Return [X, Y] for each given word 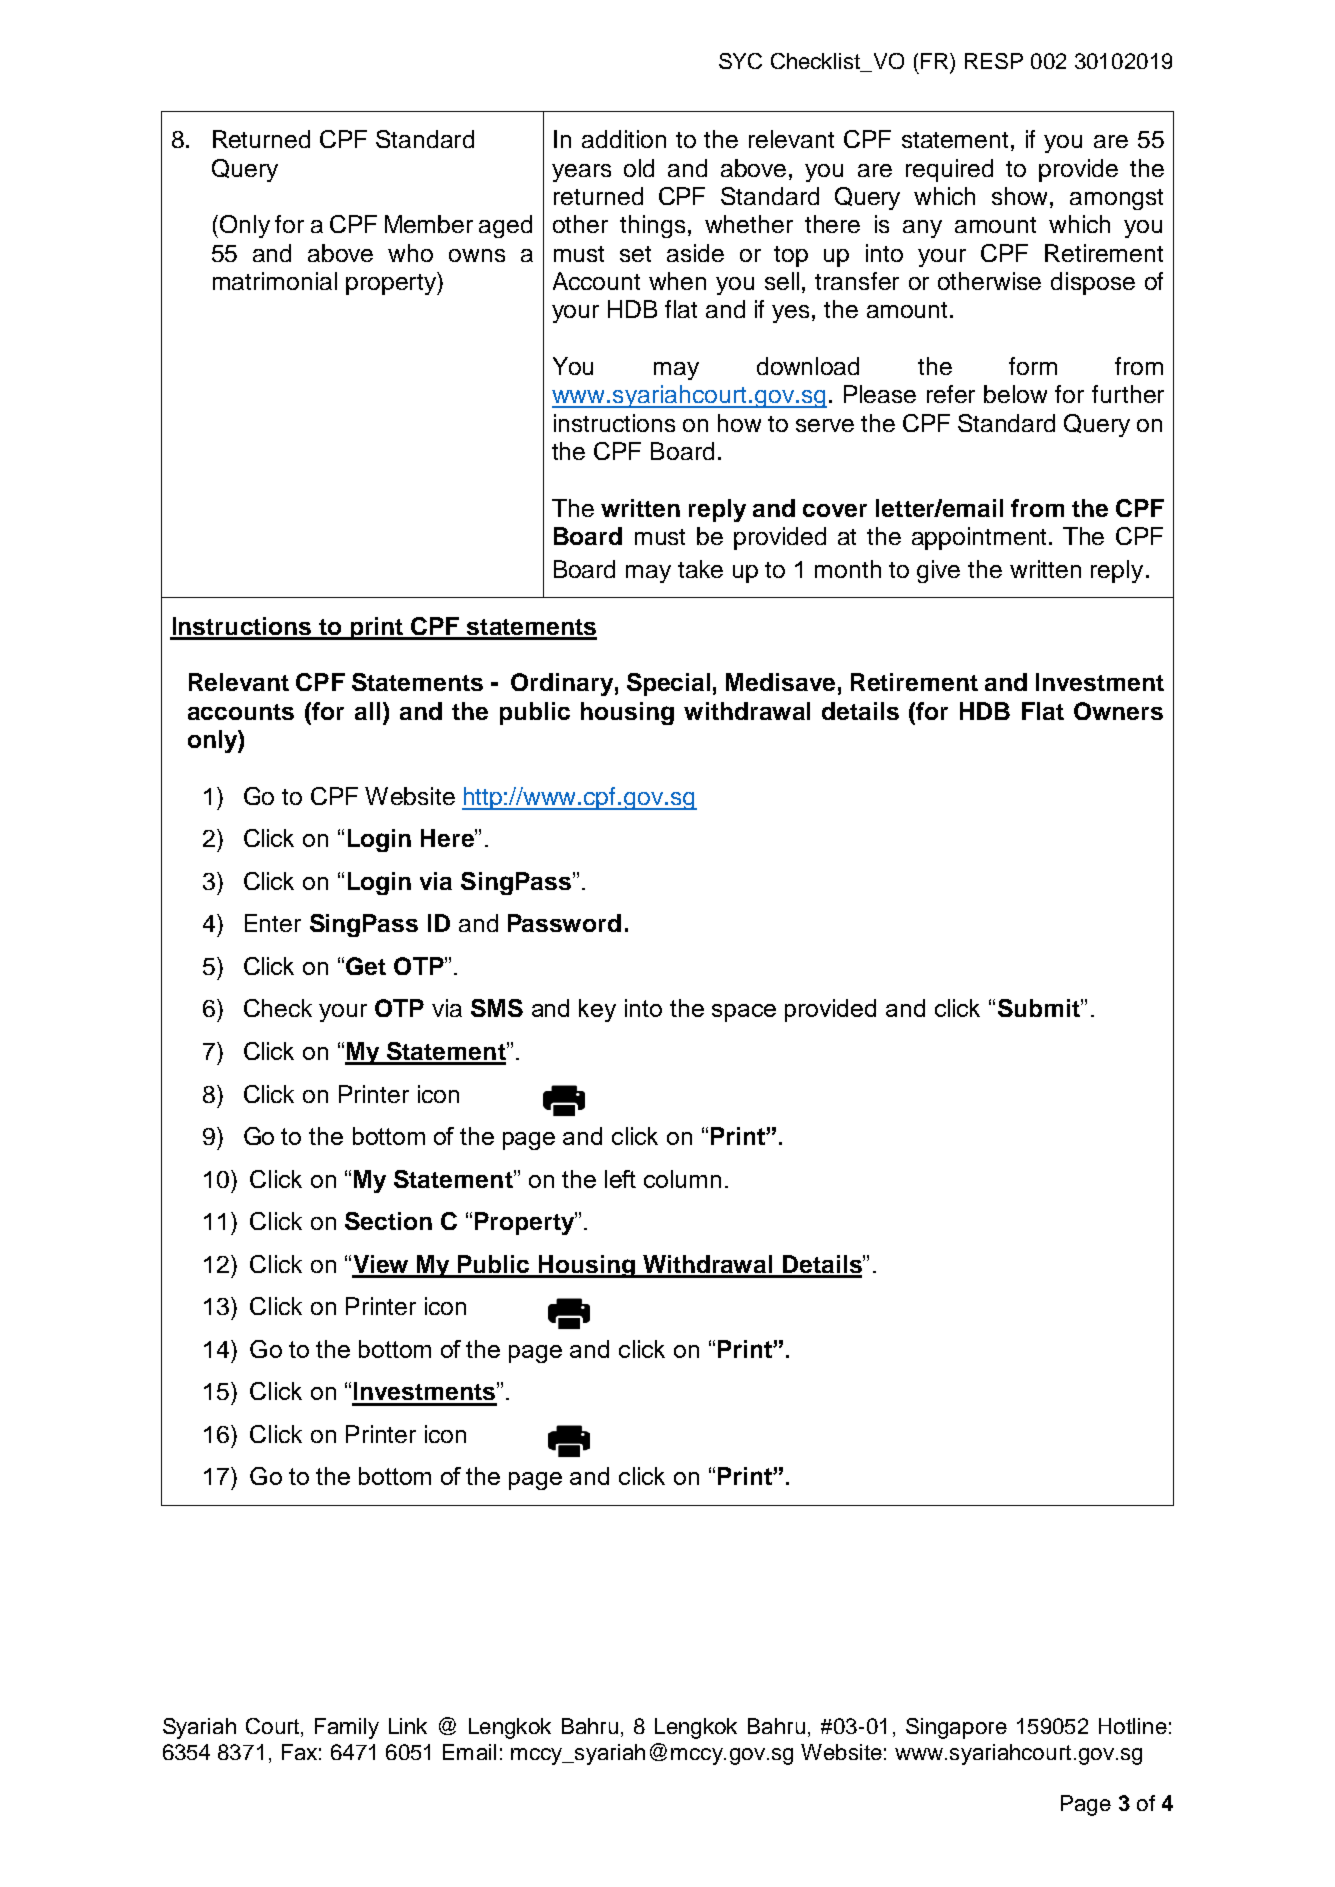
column [682, 1179]
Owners [1118, 711]
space [744, 1013]
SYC [740, 61]
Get [366, 966]
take [700, 569]
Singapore [956, 1728]
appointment [979, 538]
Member [429, 224]
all [367, 711]
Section [388, 1221]
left [620, 1179]
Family [347, 1728]
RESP [994, 61]
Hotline [1133, 1726]
